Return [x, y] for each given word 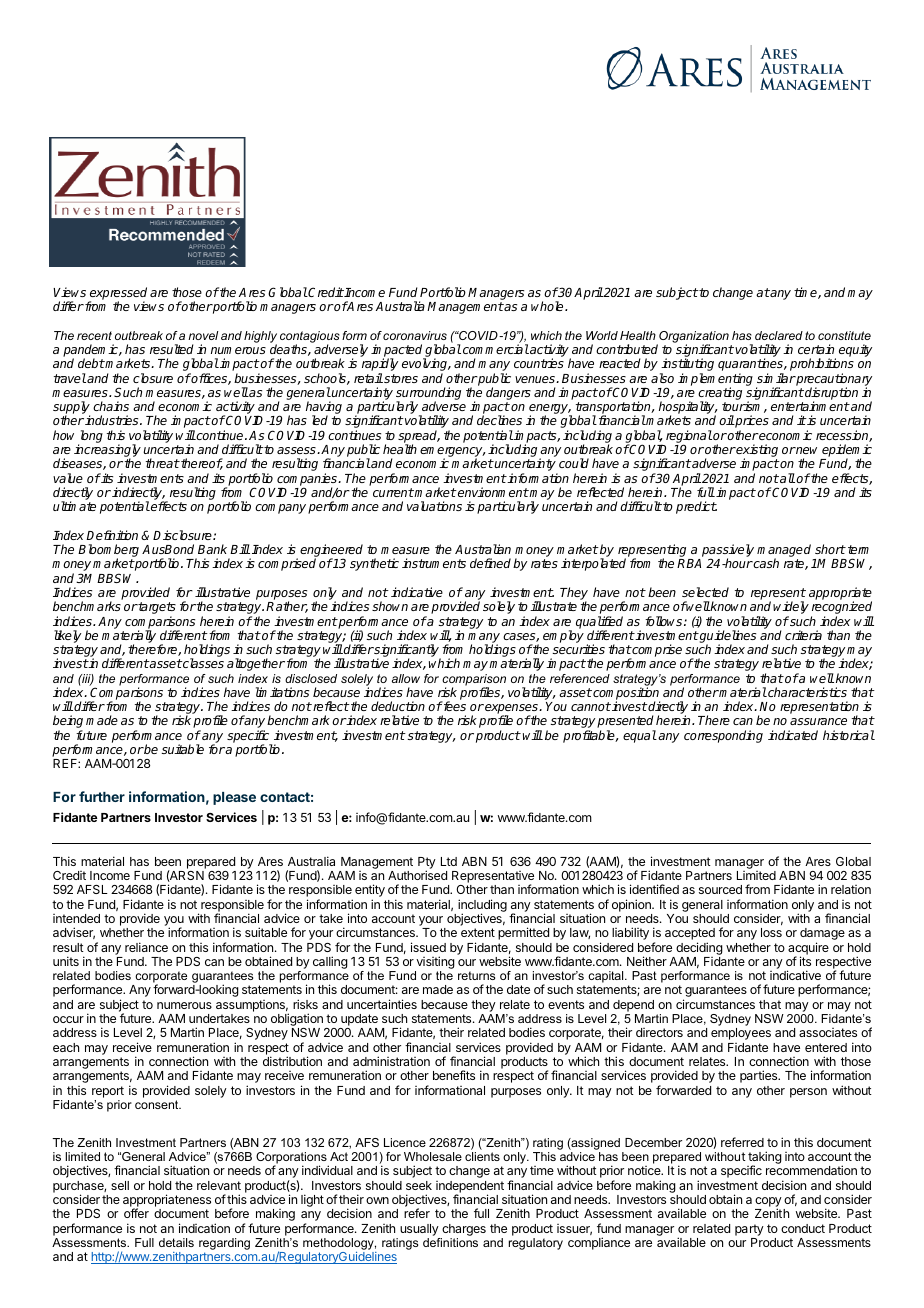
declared [779, 335]
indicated [793, 735]
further [102, 796]
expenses [511, 710]
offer [136, 1213]
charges [464, 1230]
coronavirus [415, 335]
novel [203, 335]
